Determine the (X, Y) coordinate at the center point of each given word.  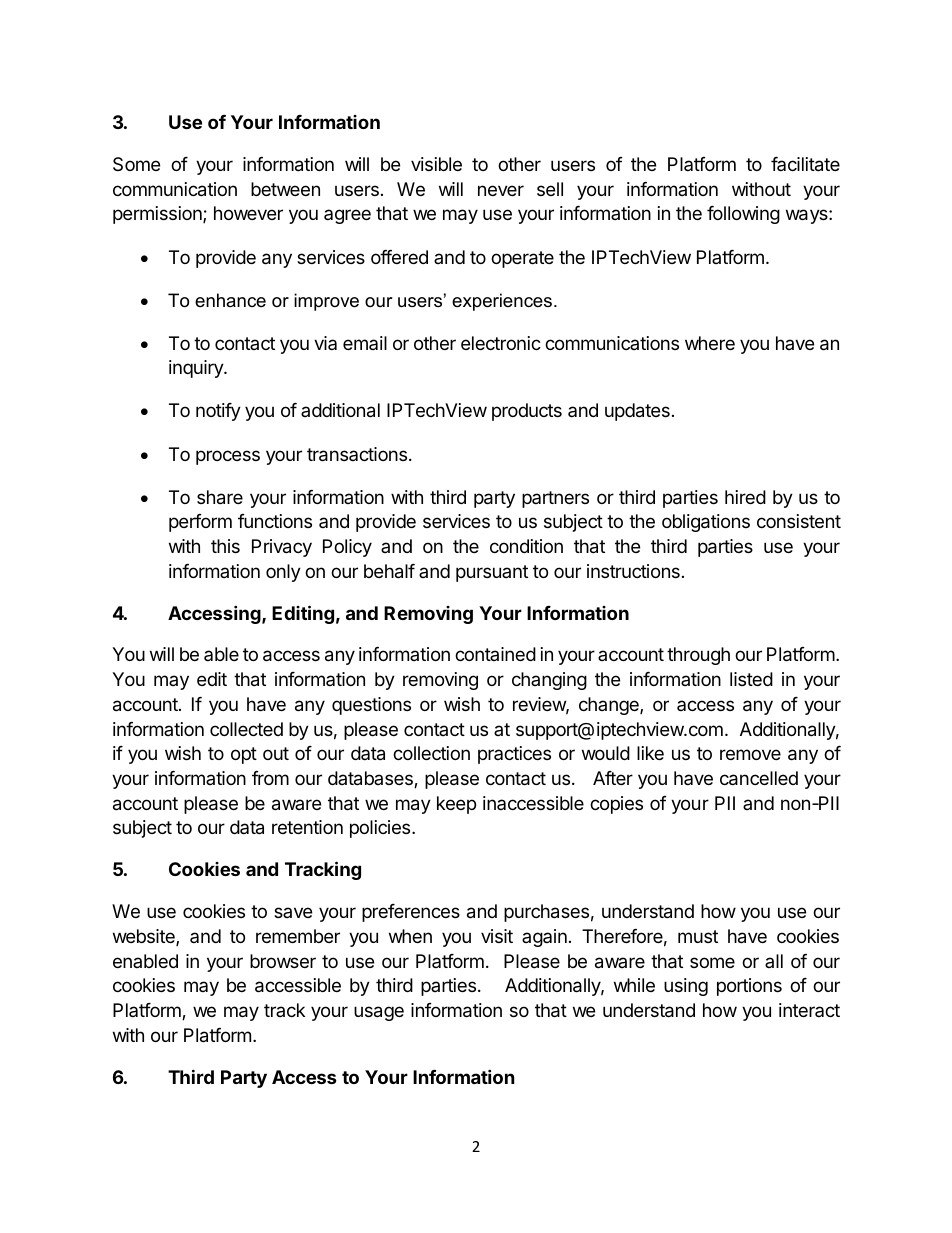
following (743, 215)
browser (283, 961)
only (283, 573)
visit (497, 936)
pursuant (492, 573)
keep (456, 805)
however (248, 213)
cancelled (759, 778)
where (710, 343)
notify (218, 412)
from (270, 778)
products (527, 412)
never (501, 190)
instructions (633, 571)
